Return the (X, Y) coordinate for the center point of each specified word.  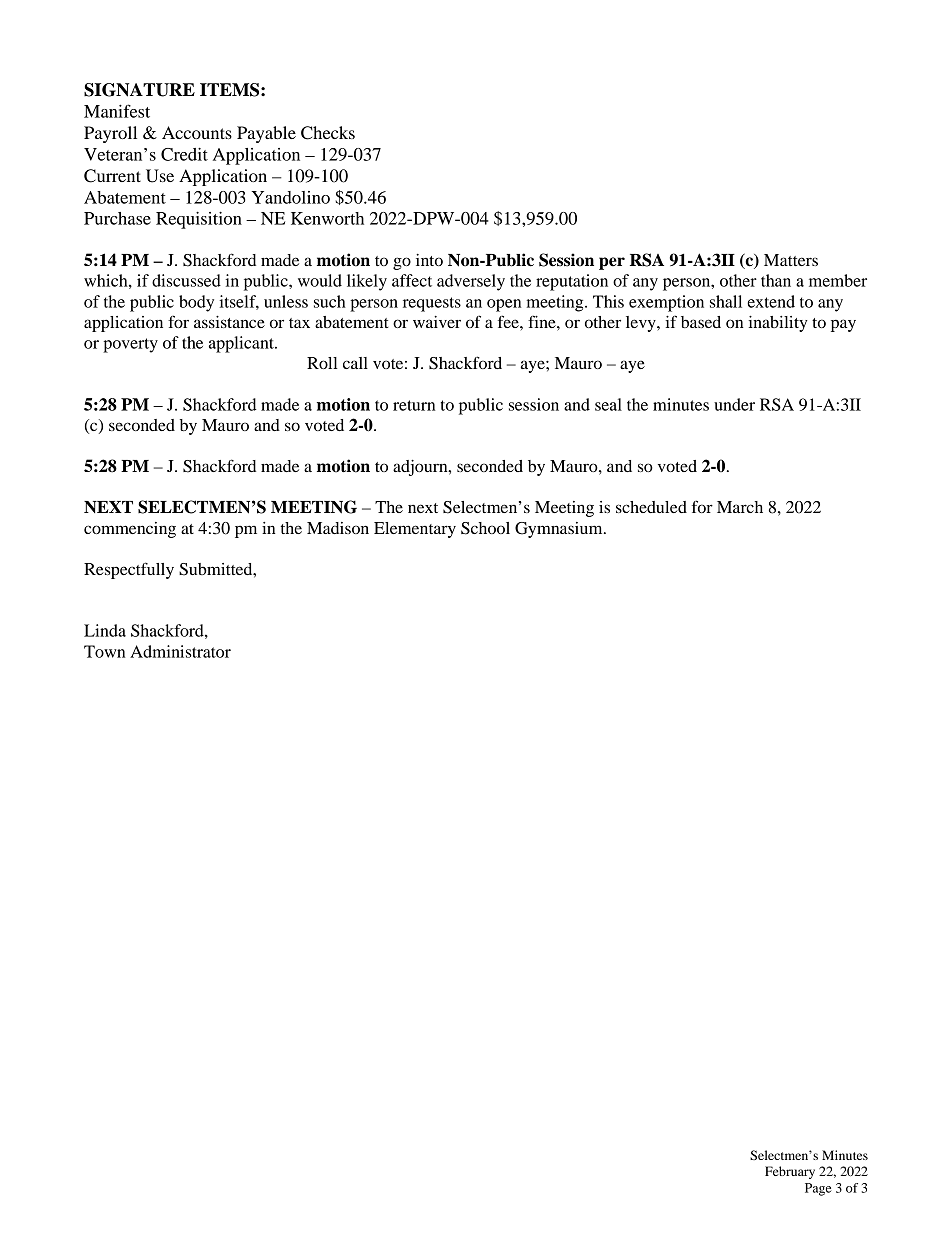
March (740, 507)
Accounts (197, 132)
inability (778, 324)
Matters (791, 260)
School (485, 528)
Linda (105, 630)
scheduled (651, 507)
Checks (328, 133)
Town (104, 651)
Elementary (415, 530)
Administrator (180, 651)
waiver (437, 322)
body (196, 303)
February (790, 1172)
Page (818, 1189)
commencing (130, 530)
